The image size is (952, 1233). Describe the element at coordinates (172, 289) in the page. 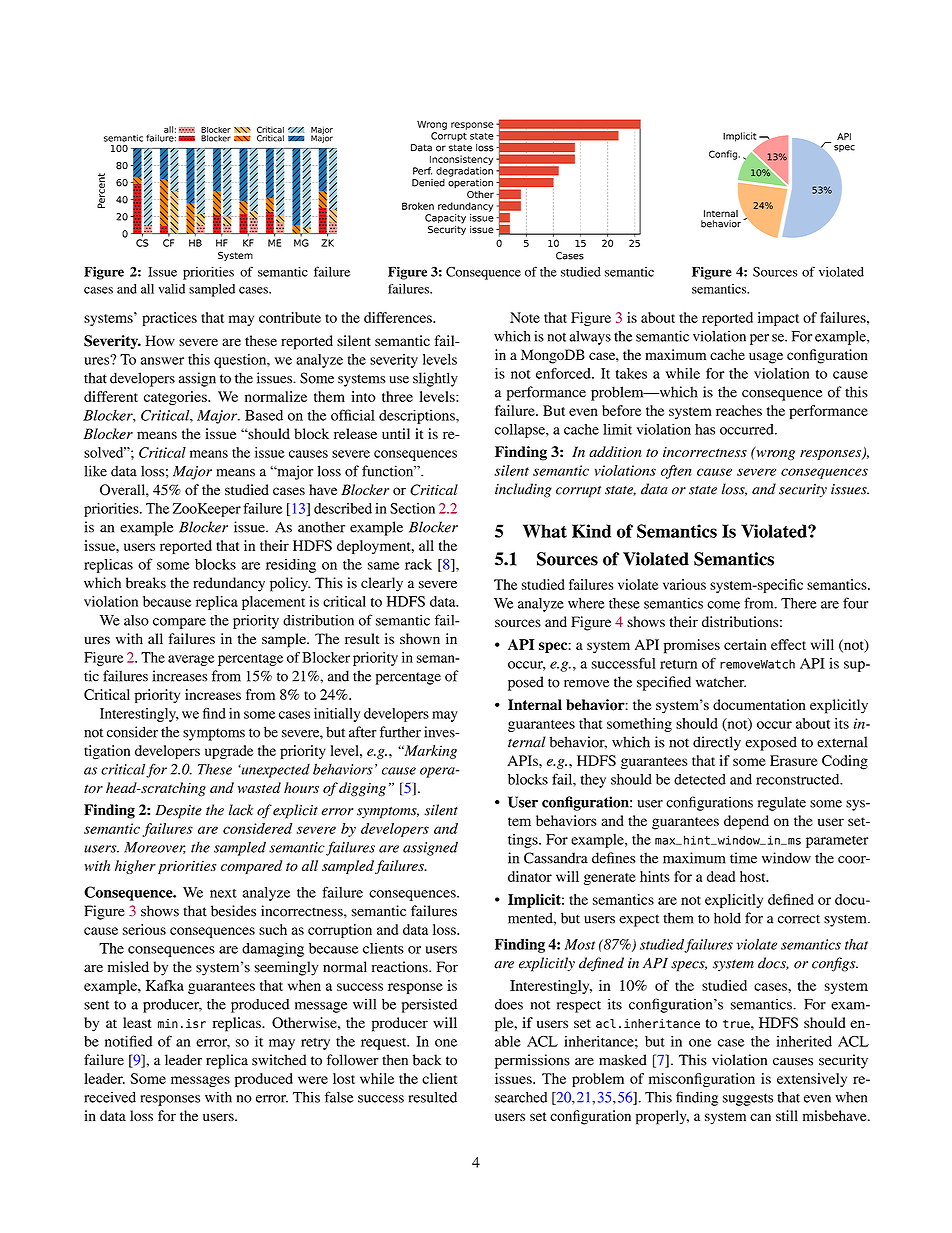

I see `valid` at that location.
